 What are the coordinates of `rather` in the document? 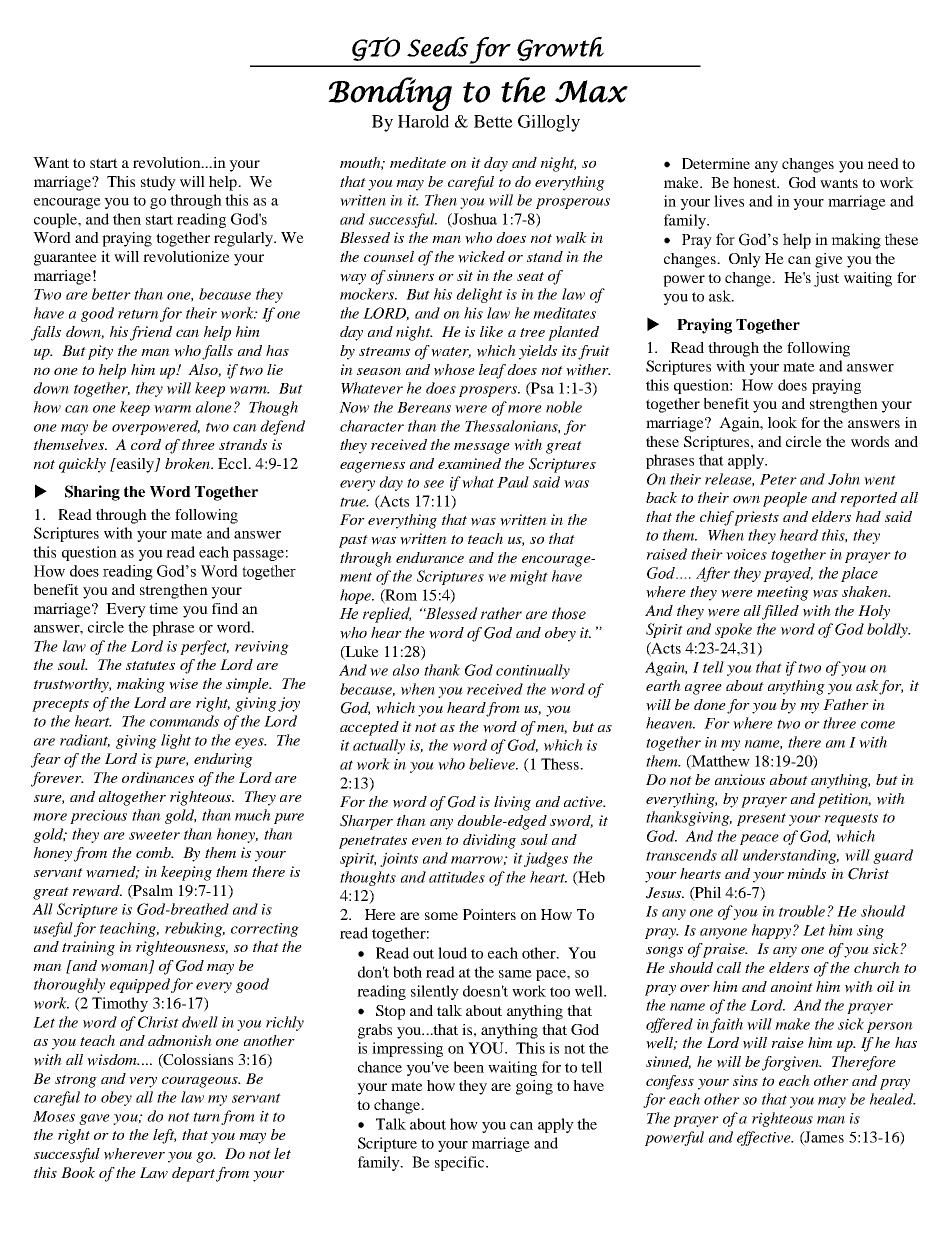 It's located at (501, 613).
